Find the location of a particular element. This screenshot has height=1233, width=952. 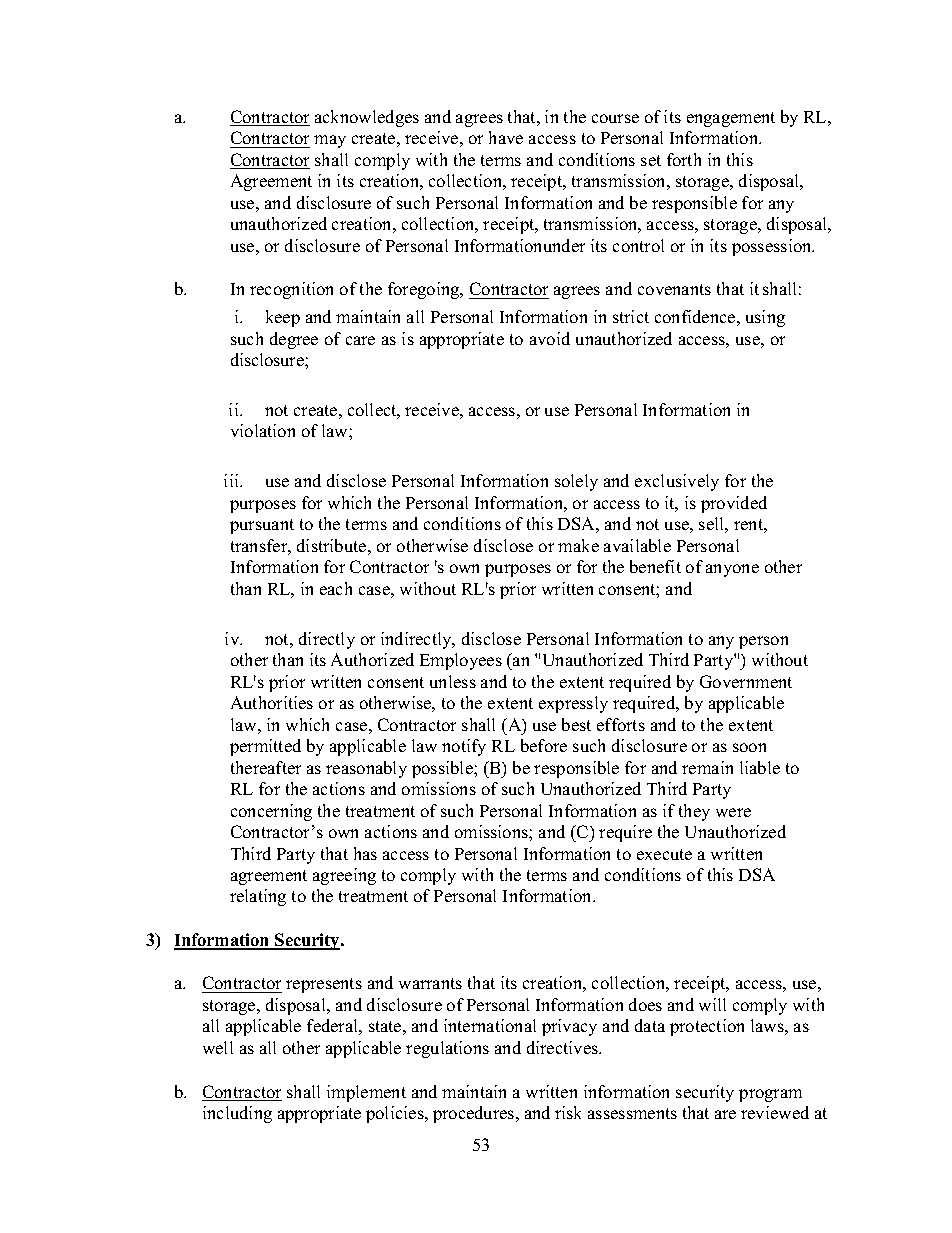

solely is located at coordinates (576, 482).
